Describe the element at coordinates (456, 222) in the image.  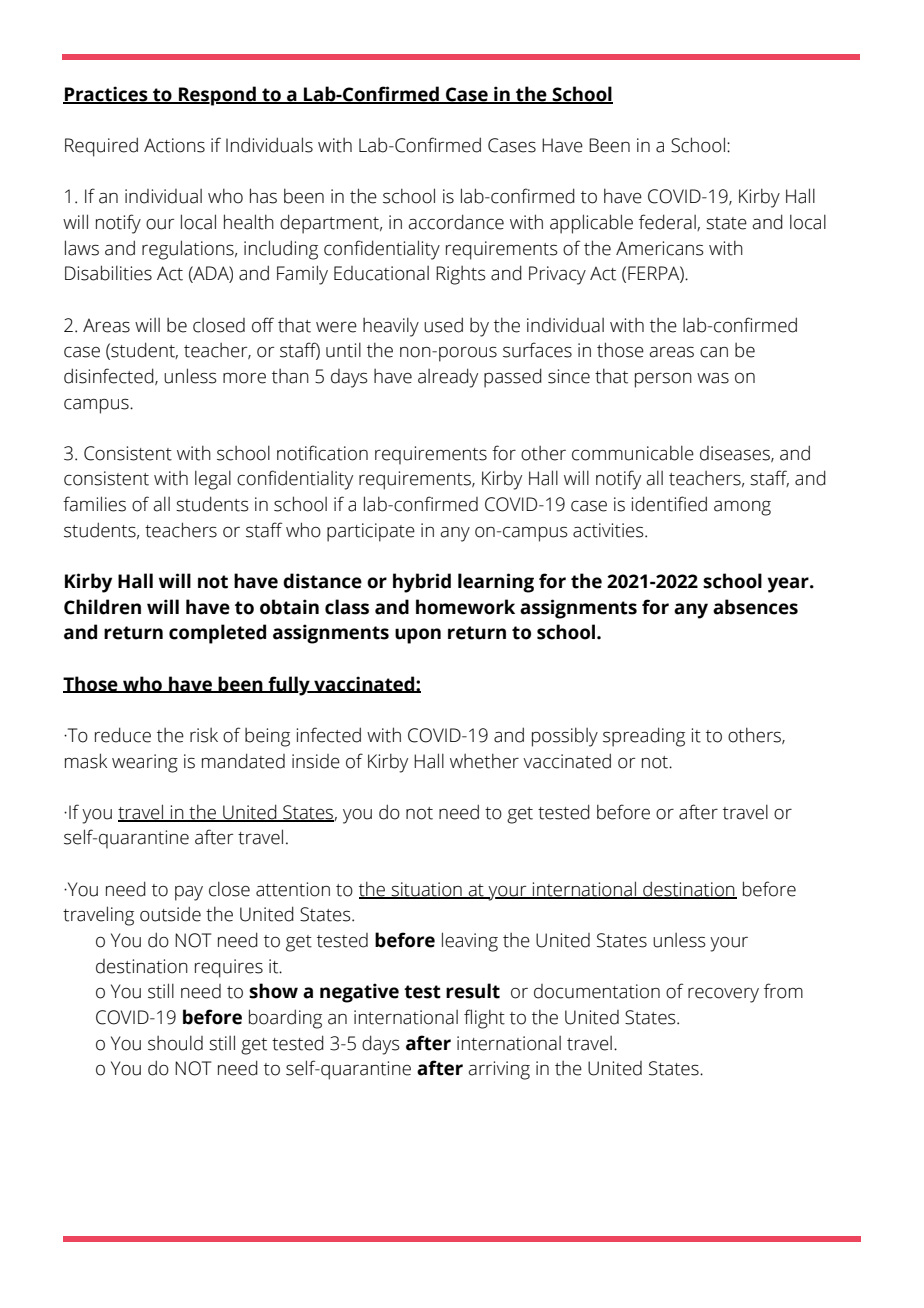
I see `accordance` at that location.
